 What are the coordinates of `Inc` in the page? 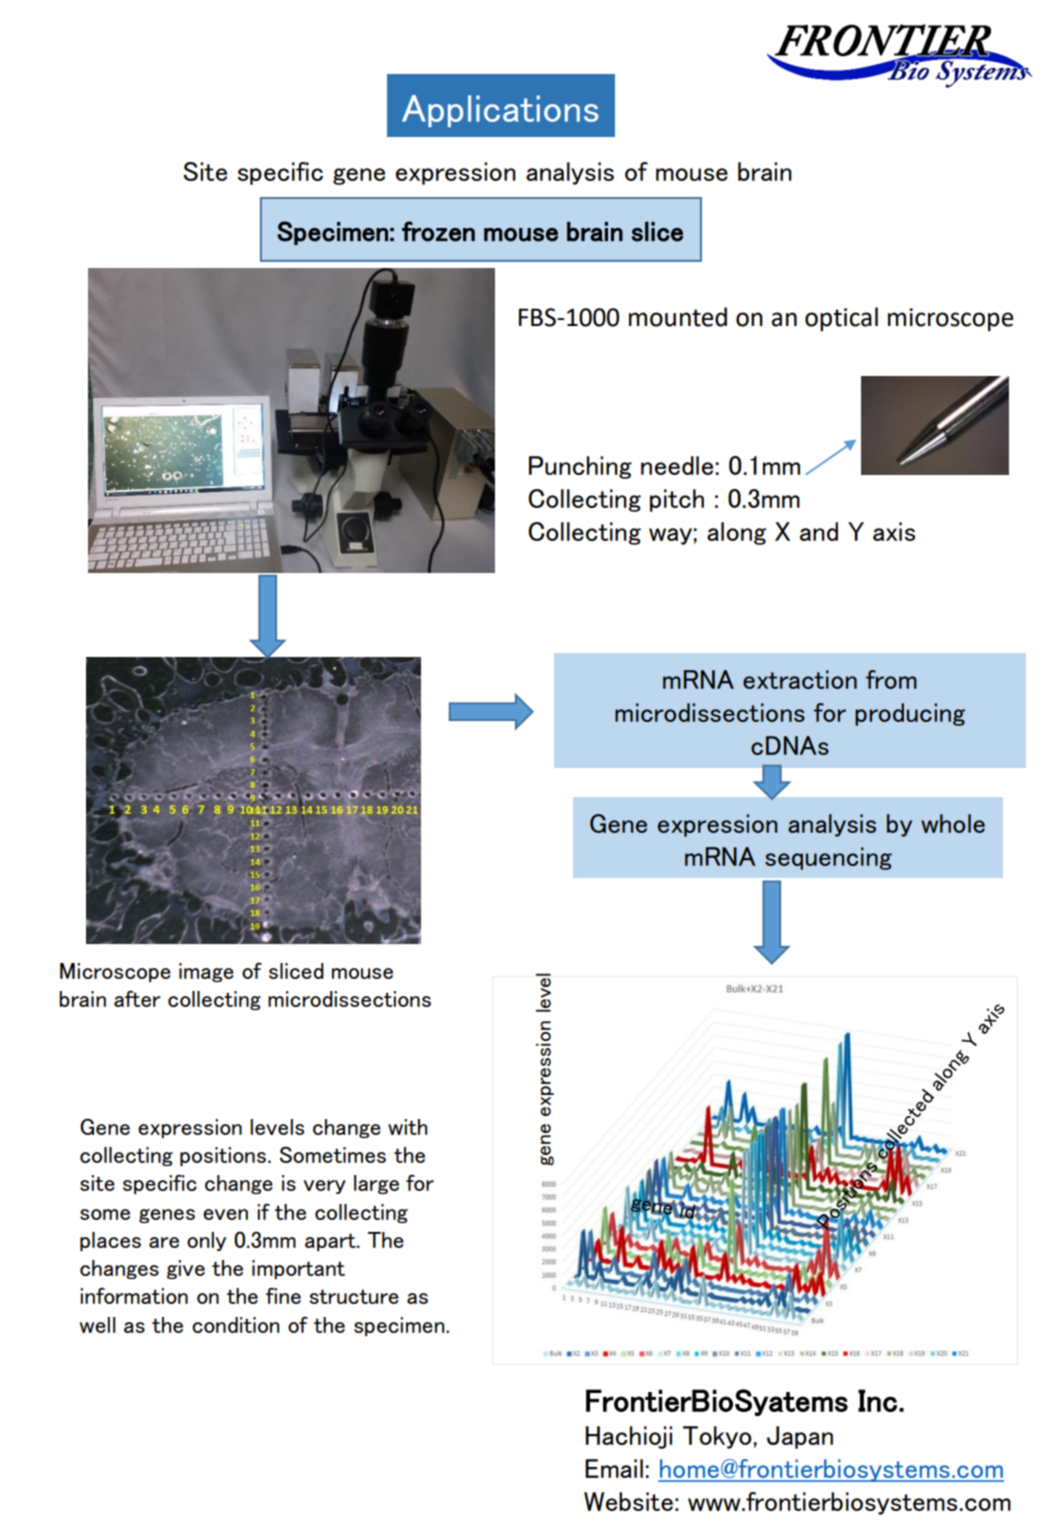 It's located at (877, 1400).
